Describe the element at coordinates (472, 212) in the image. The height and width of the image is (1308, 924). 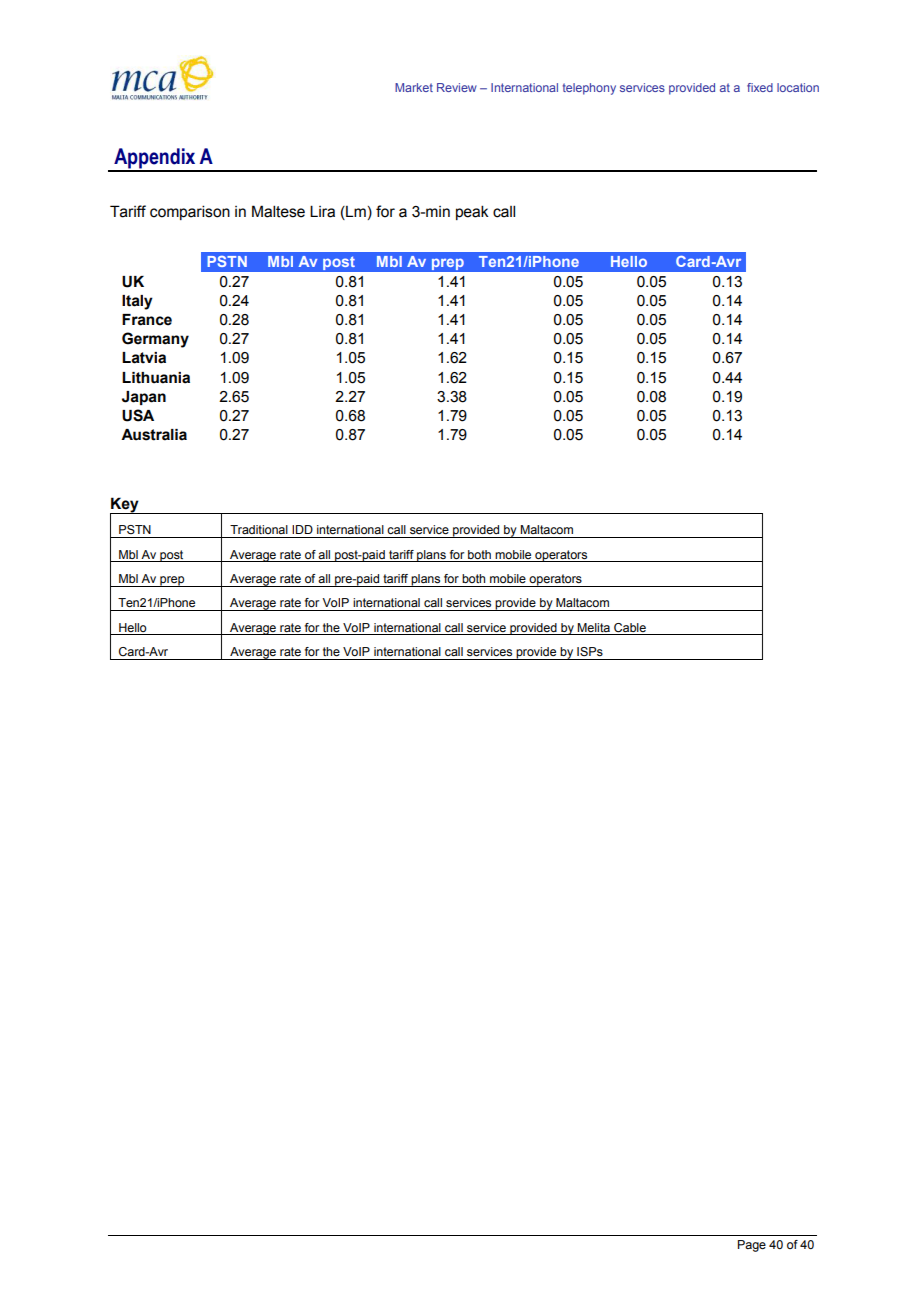
I see `peak` at that location.
